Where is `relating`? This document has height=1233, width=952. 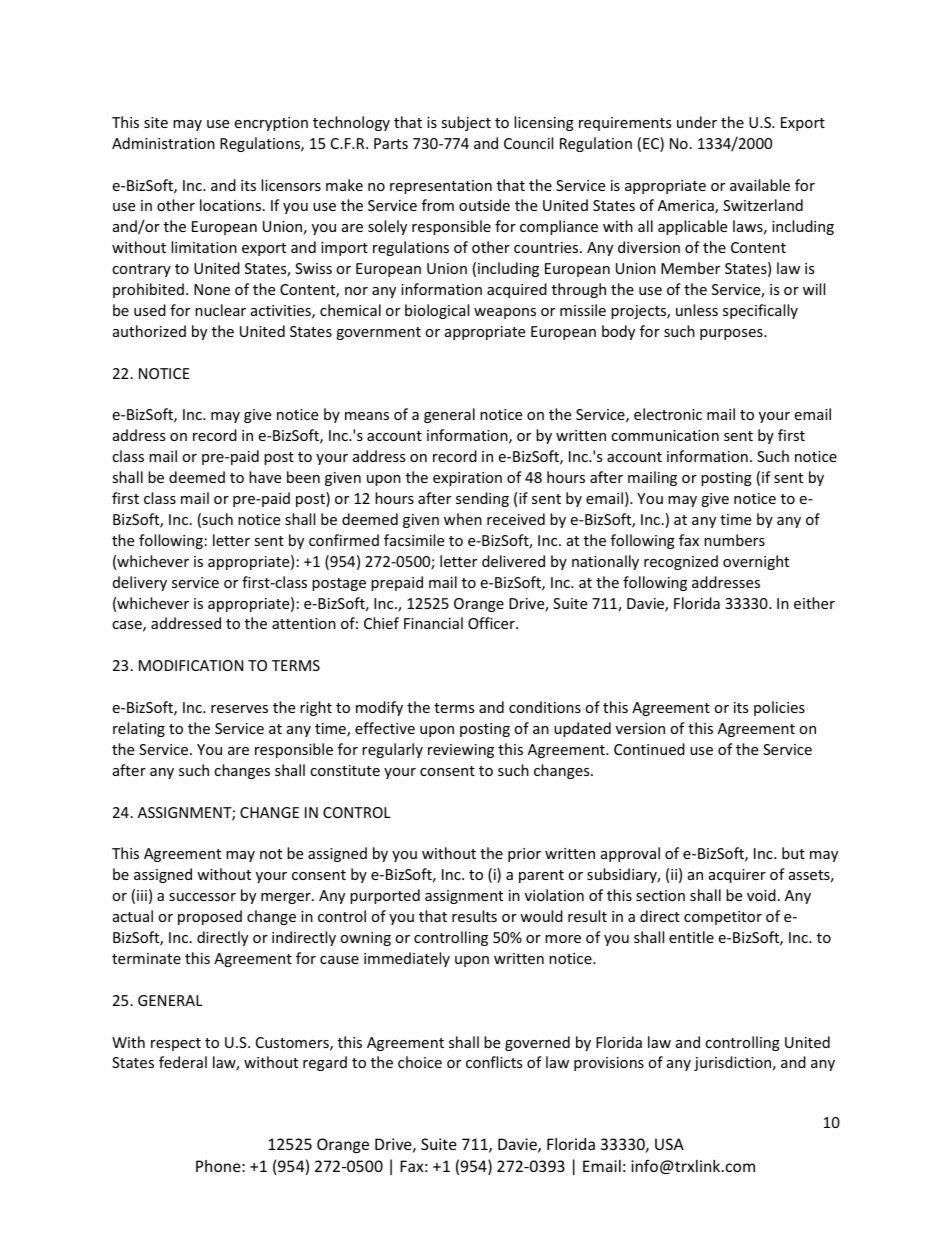 relating is located at coordinates (139, 729).
